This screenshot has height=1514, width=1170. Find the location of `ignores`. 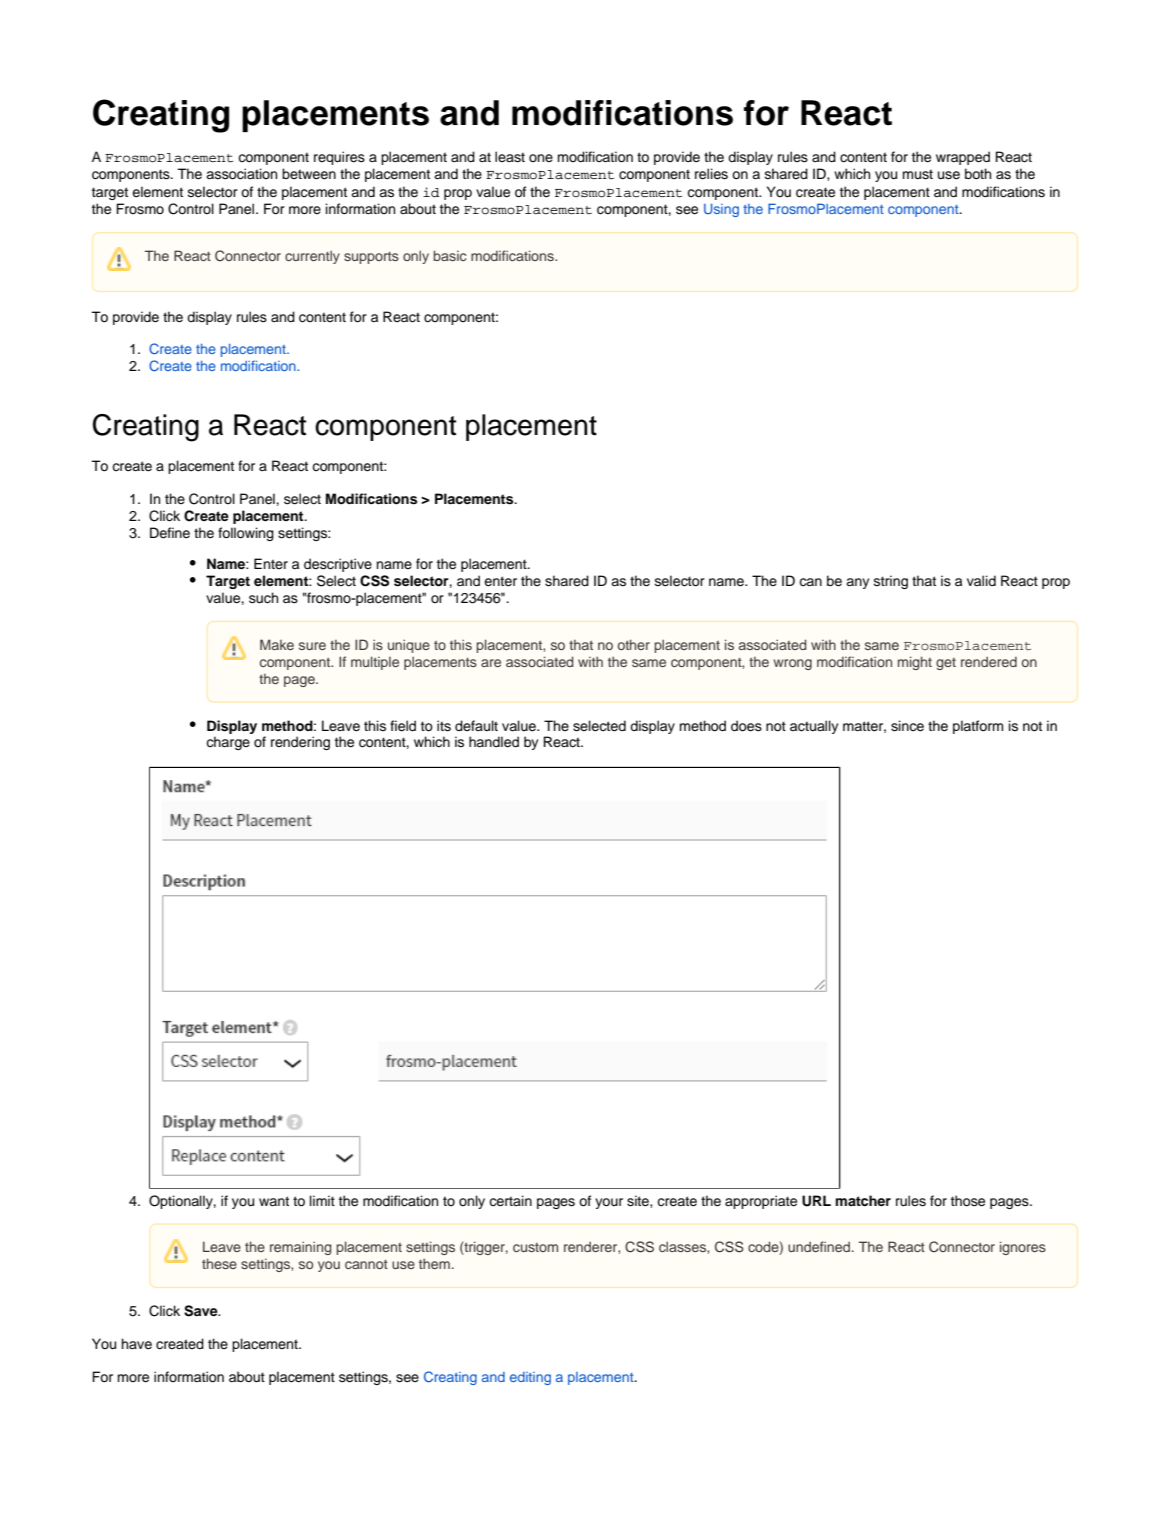

ignores is located at coordinates (1023, 1248).
